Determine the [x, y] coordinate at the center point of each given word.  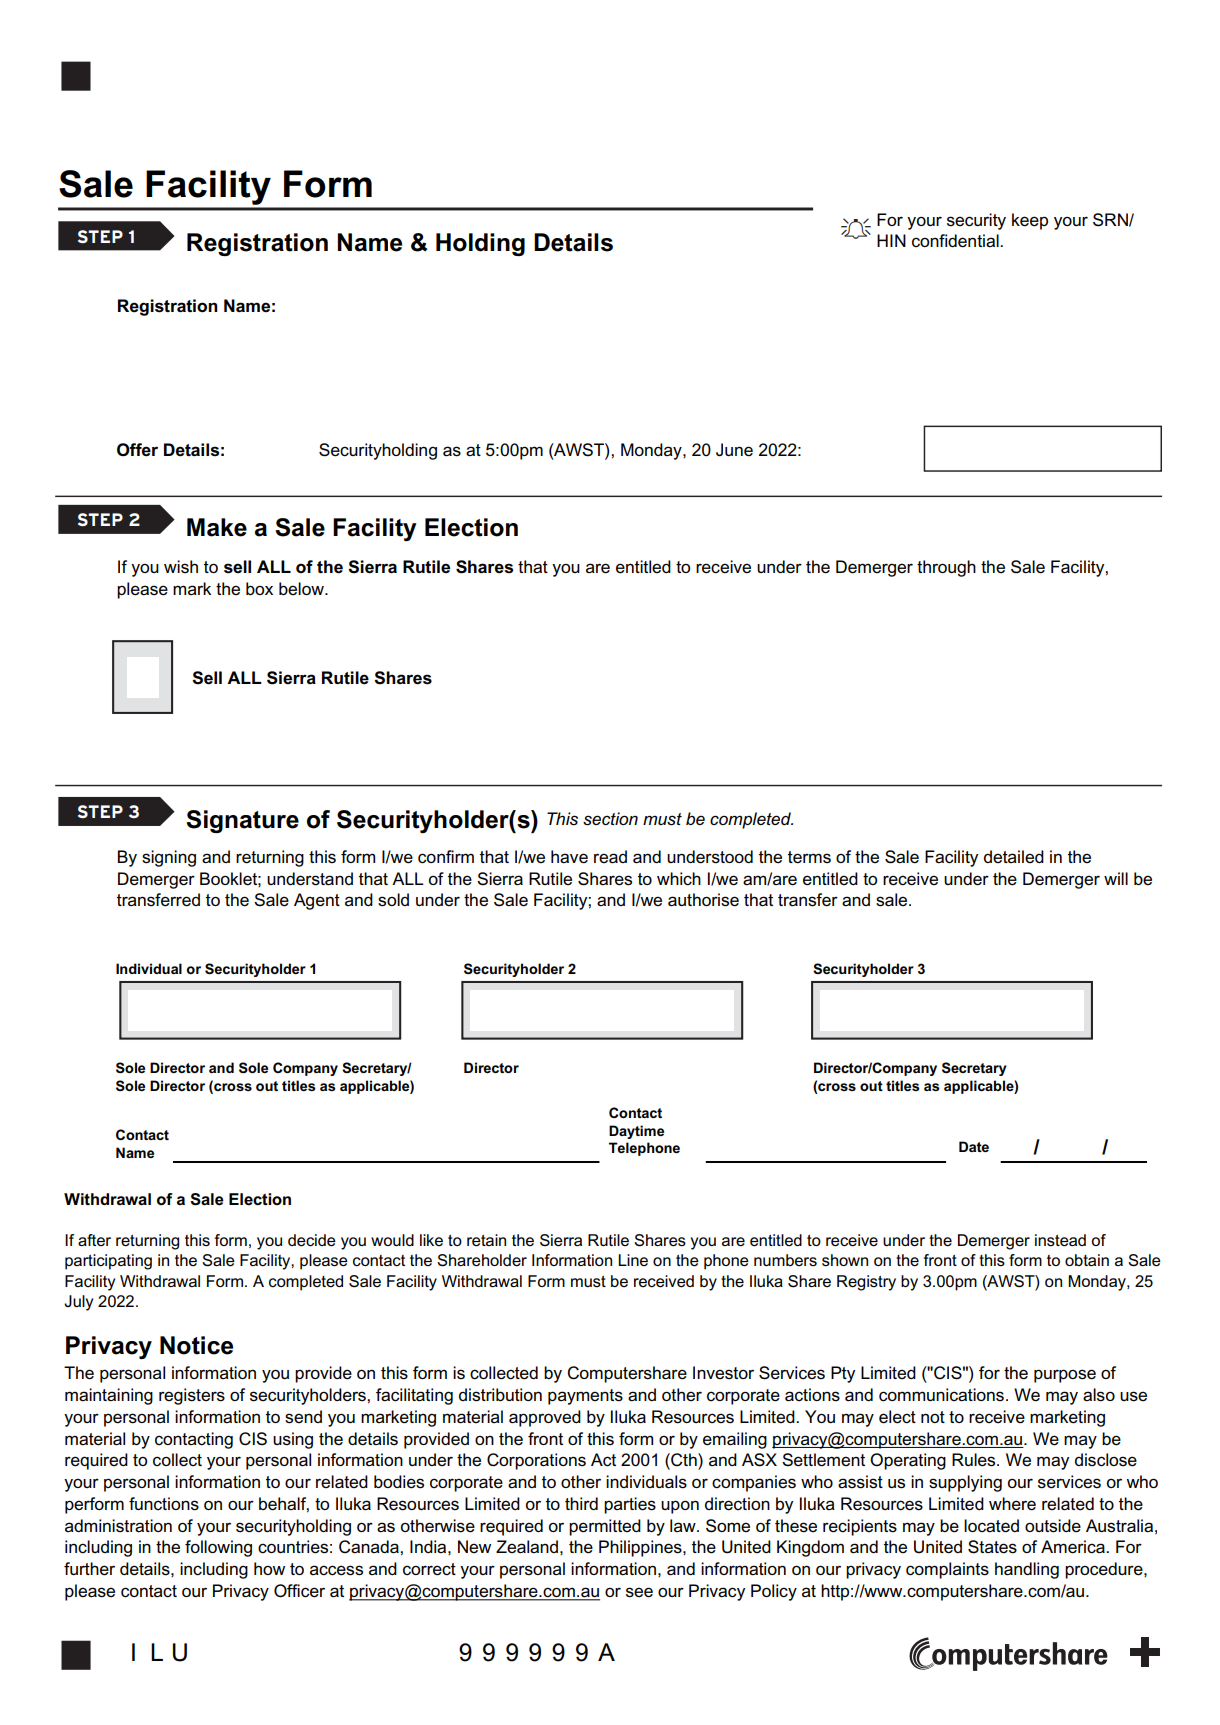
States [992, 1547]
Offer [137, 450]
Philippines [641, 1548]
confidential [956, 241]
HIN [891, 240]
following [218, 1548]
